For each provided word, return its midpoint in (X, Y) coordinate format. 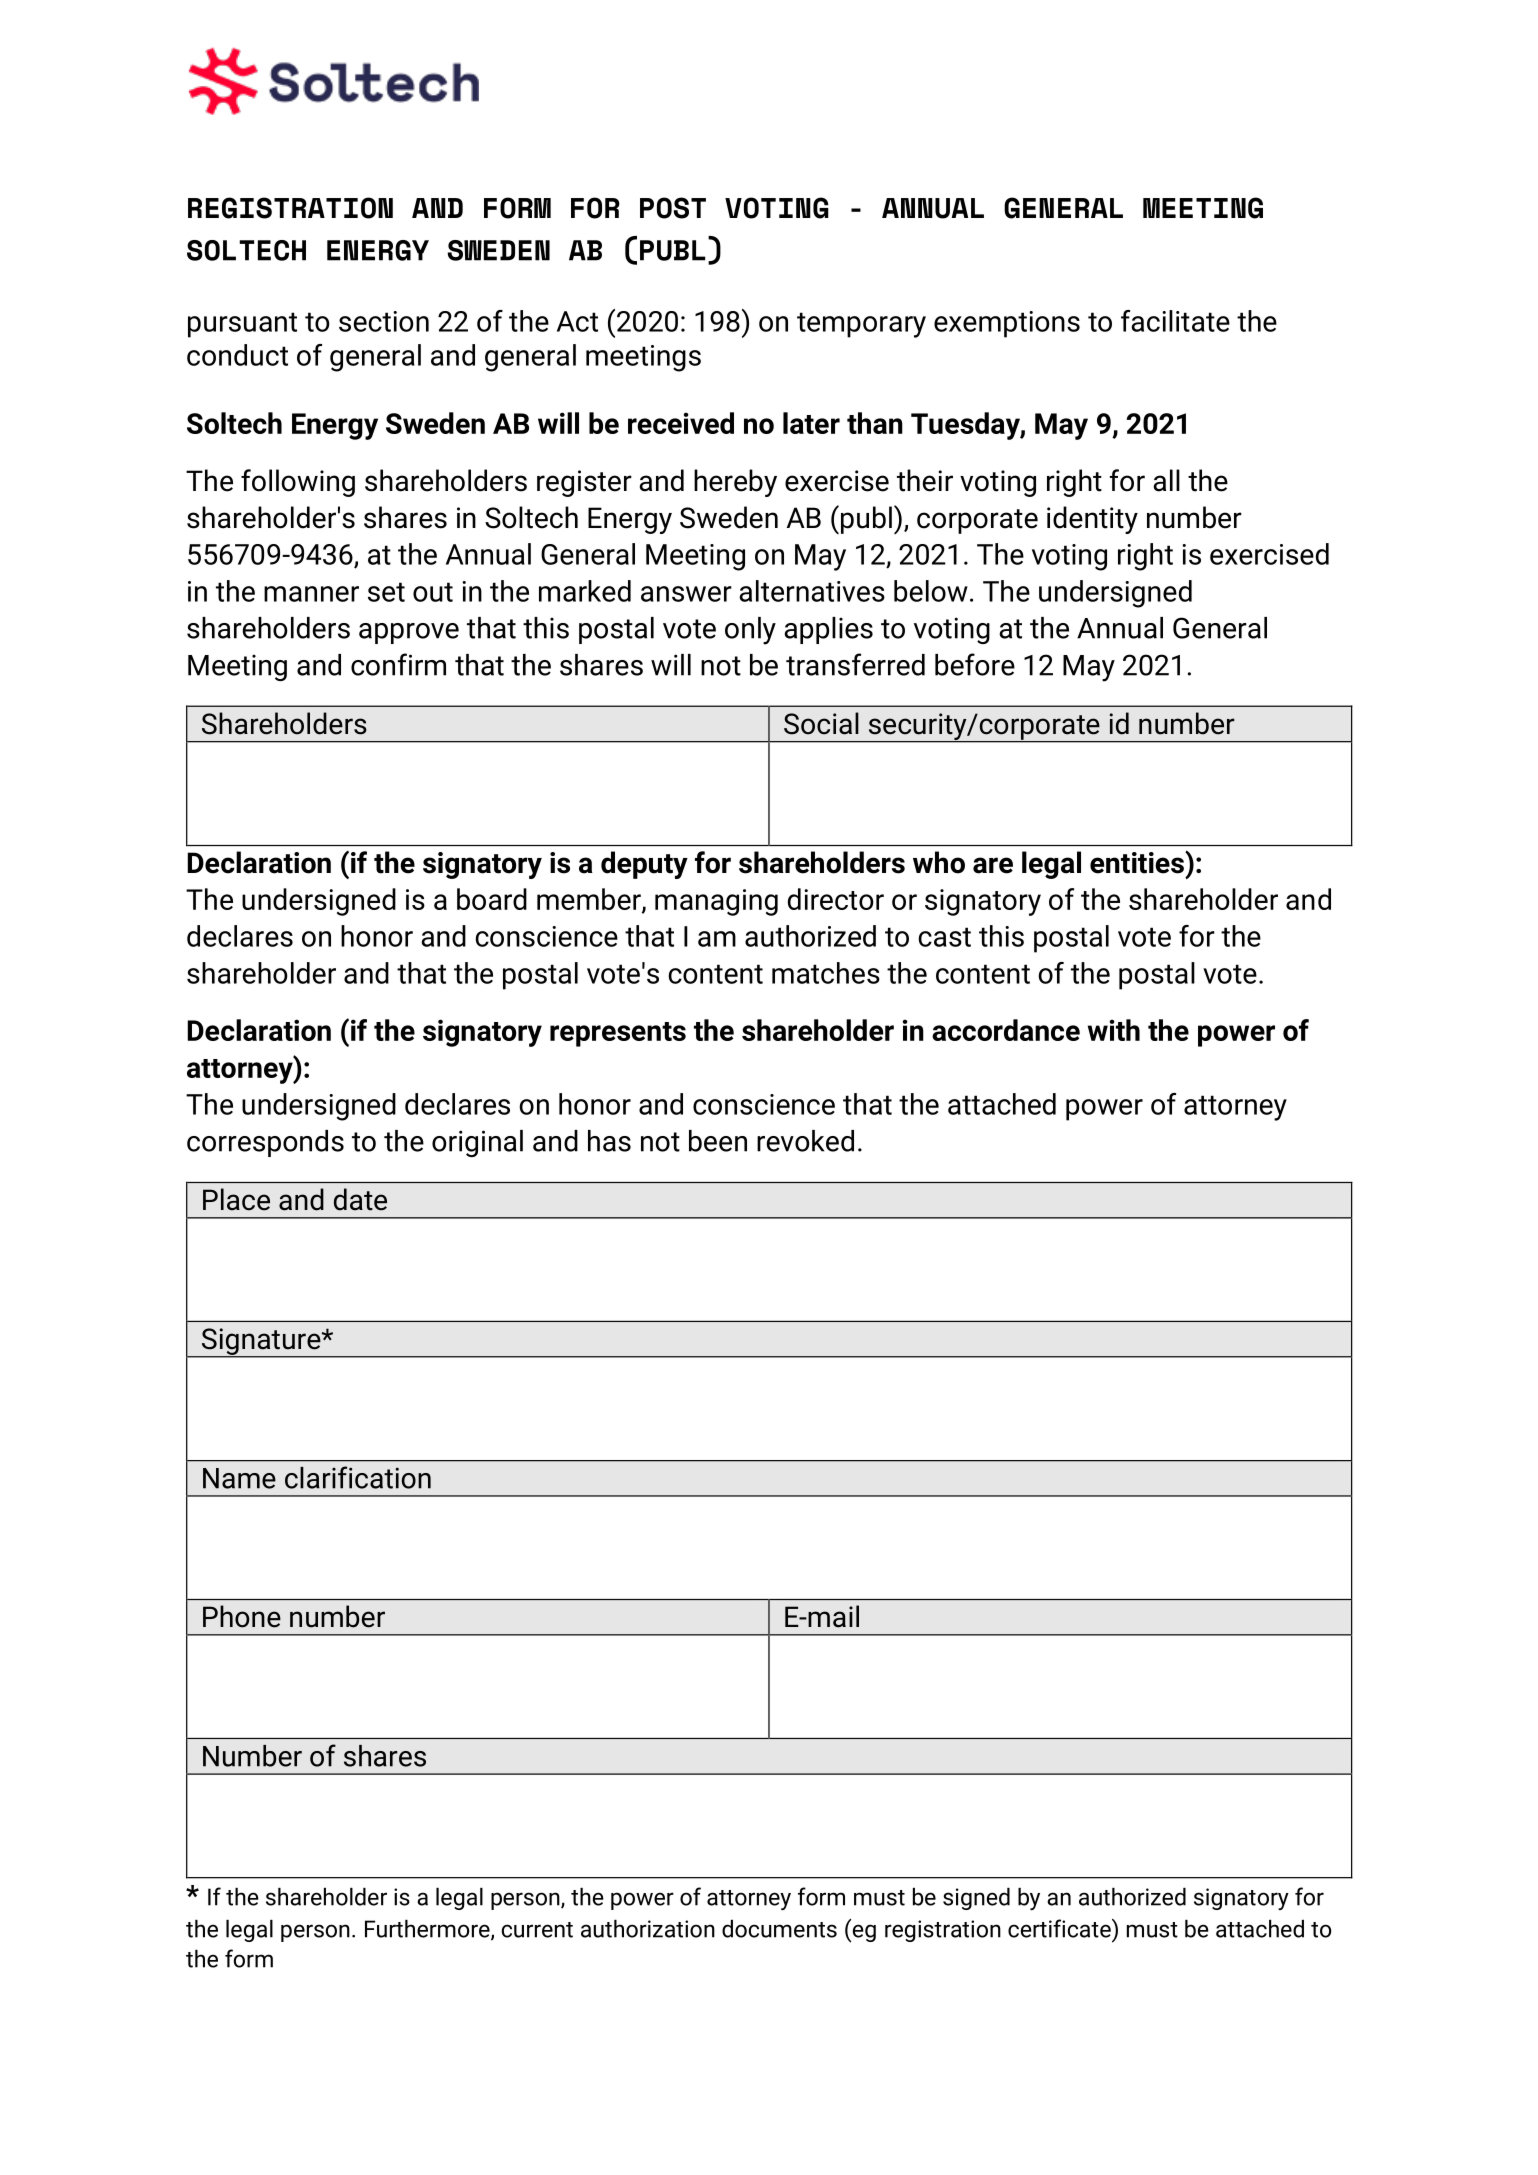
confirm (398, 664)
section (384, 321)
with (1114, 1030)
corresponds (265, 1143)
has (609, 1141)
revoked (805, 1141)
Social (821, 723)
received (681, 423)
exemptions (1007, 324)
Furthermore (428, 1930)
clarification (358, 1477)
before (975, 664)
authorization (648, 1929)
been (718, 1141)
